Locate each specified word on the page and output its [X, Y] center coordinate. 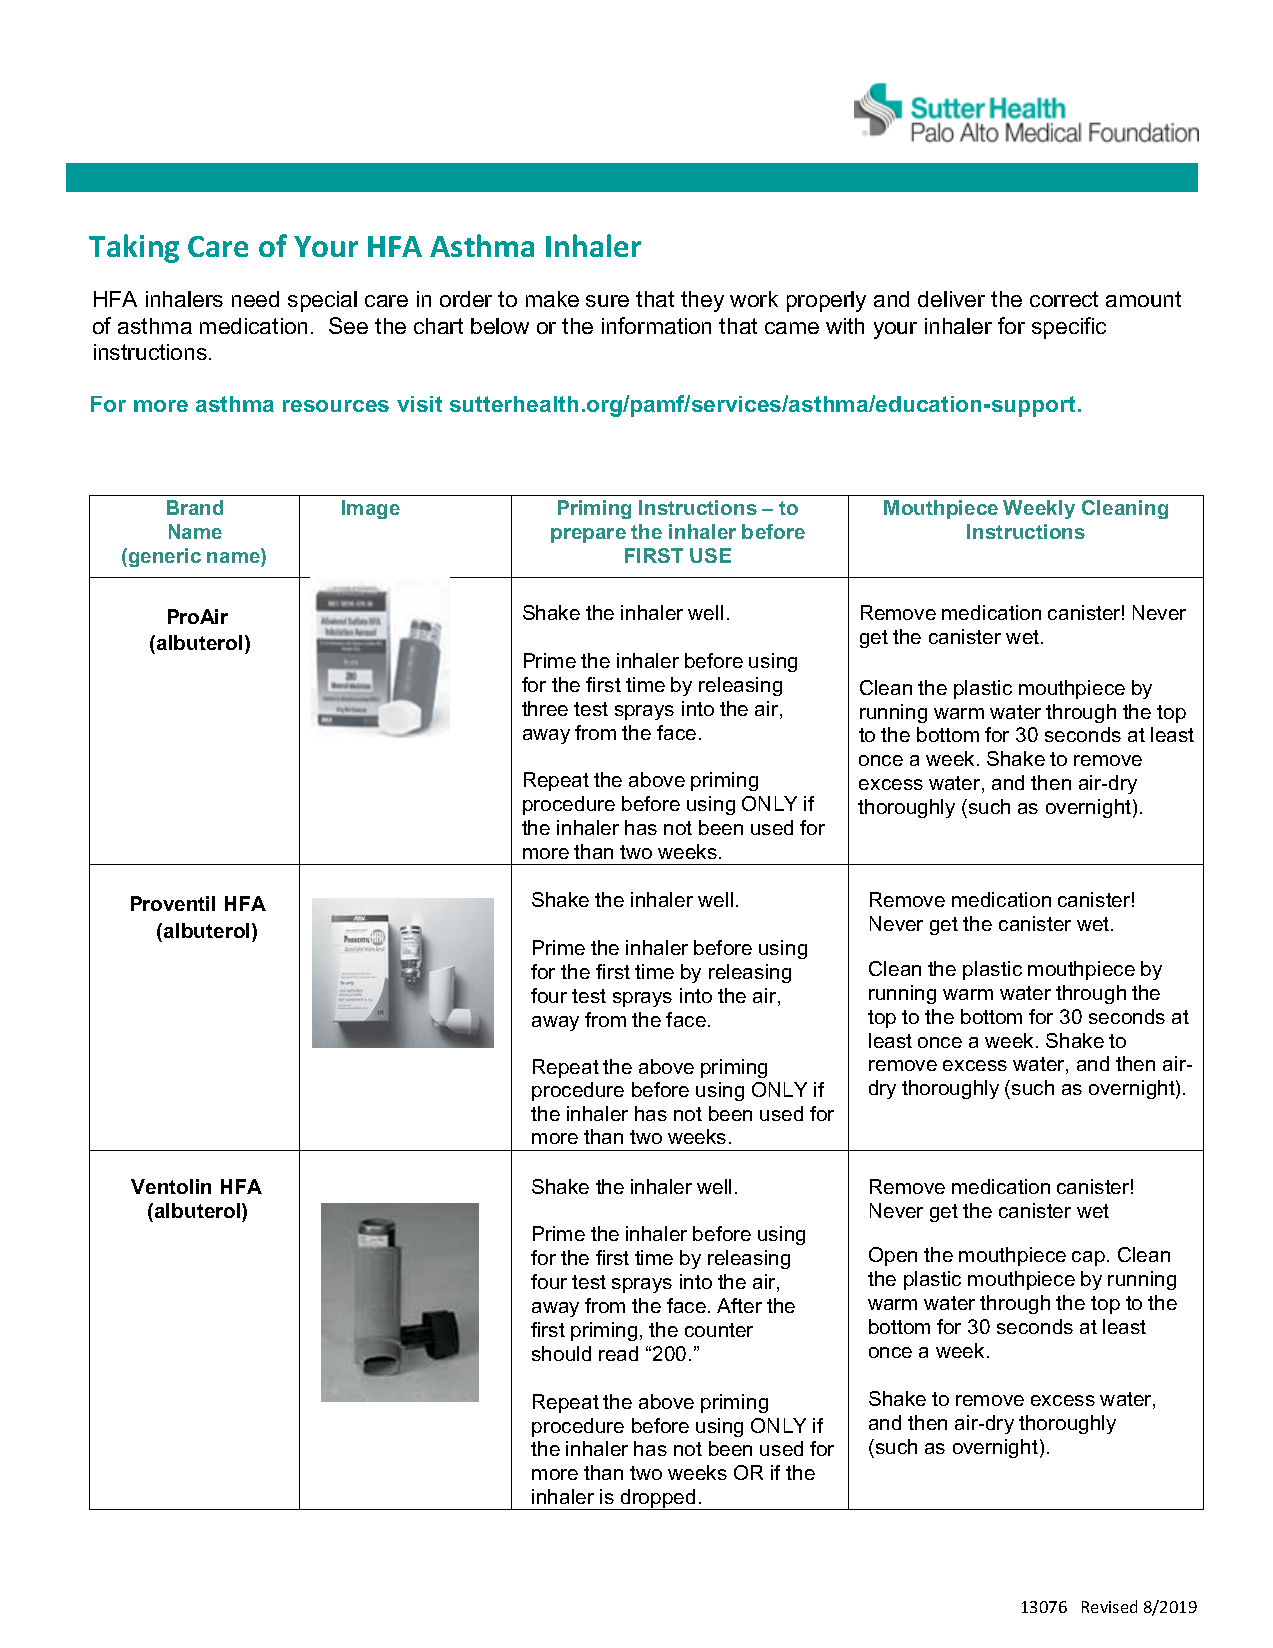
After [739, 1305]
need [255, 299]
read [618, 1353]
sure [607, 301]
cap [1088, 1258]
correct [1064, 299]
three [545, 708]
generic [163, 557]
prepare [588, 535]
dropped [658, 1499]
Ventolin [171, 1186]
